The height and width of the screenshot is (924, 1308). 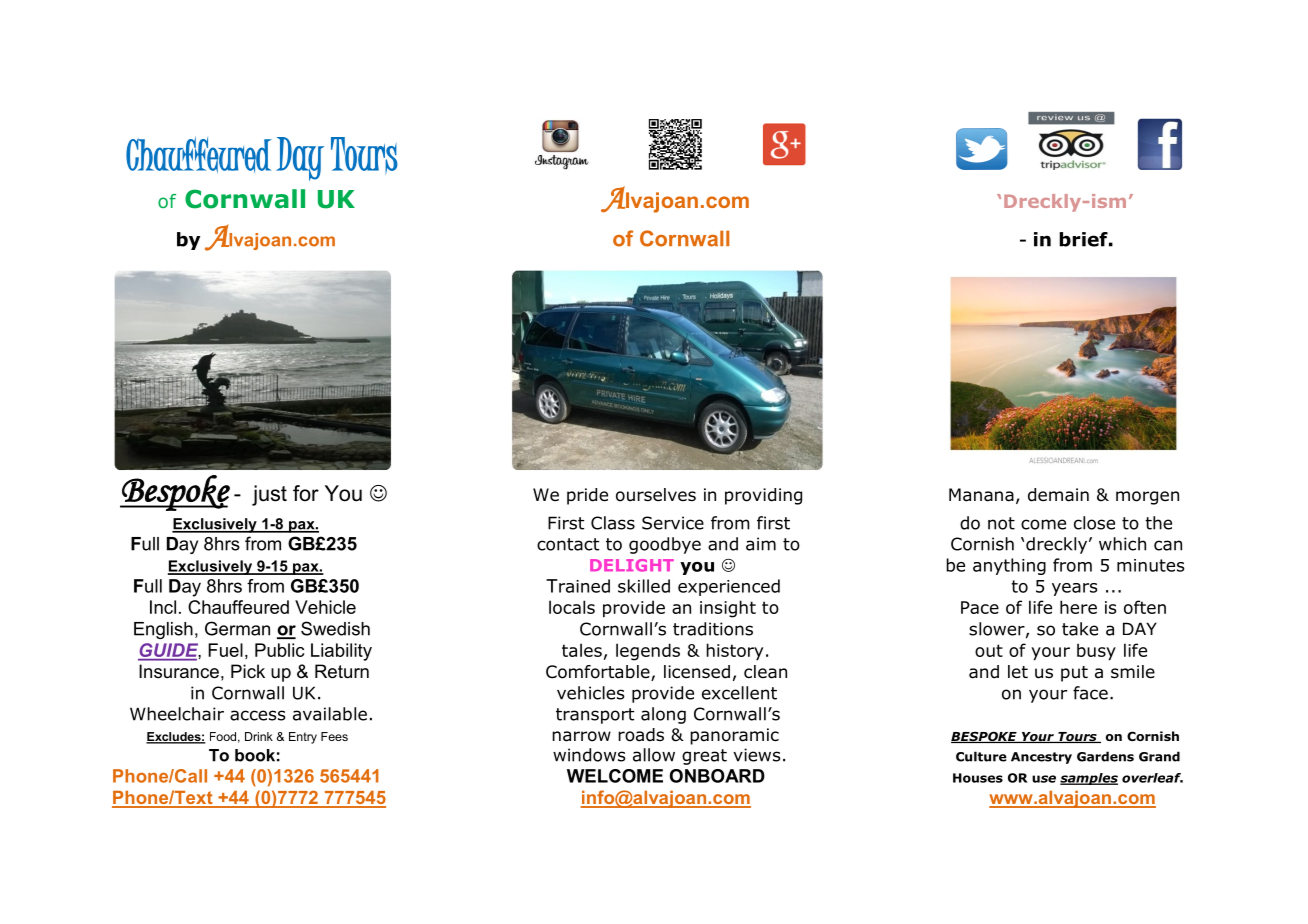 What do you see at coordinates (303, 738) in the screenshot?
I see `Entry` at bounding box center [303, 738].
